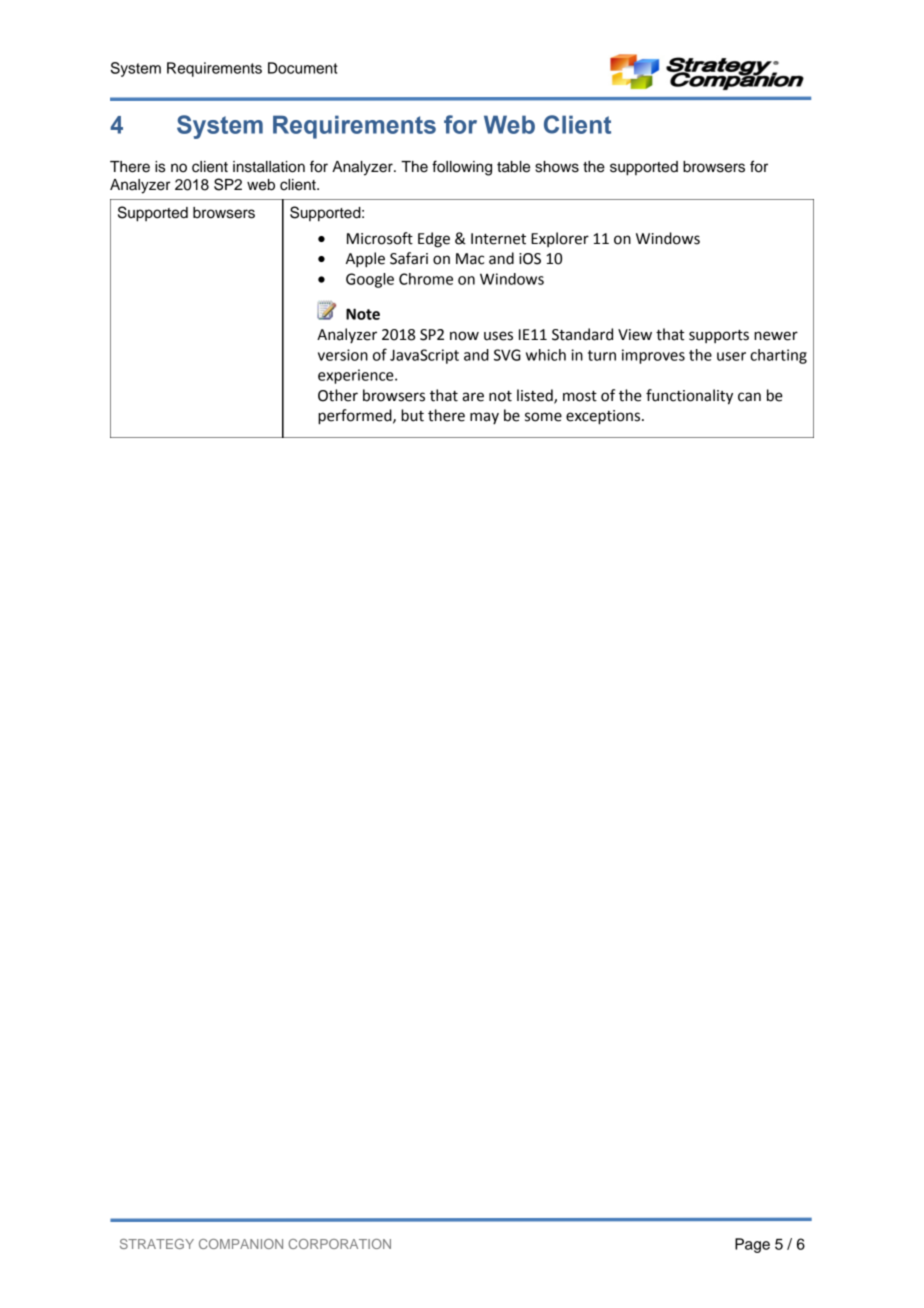 This screenshot has width=924, height=1308. Describe the element at coordinates (269, 167) in the screenshot. I see `installation` at that location.
